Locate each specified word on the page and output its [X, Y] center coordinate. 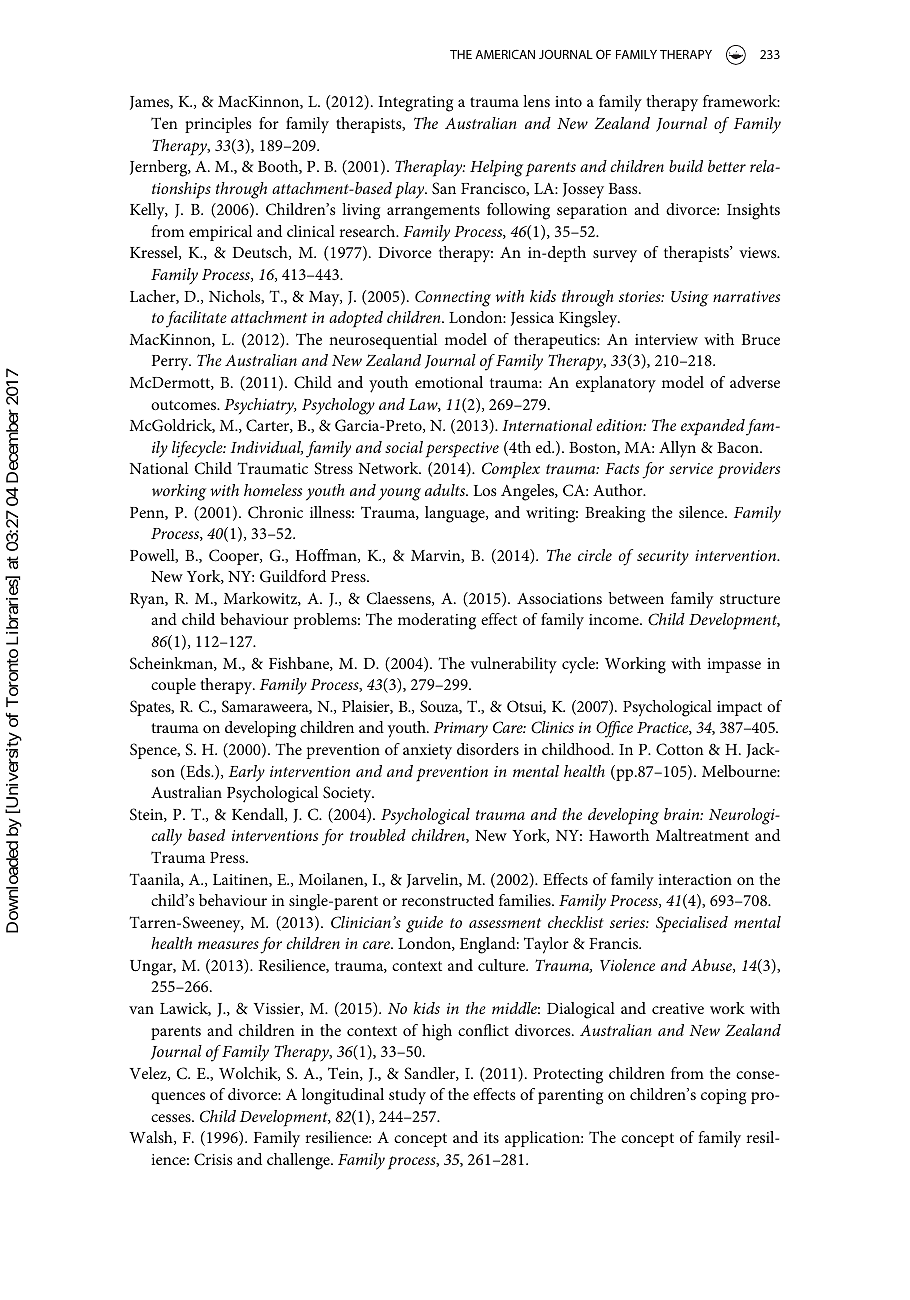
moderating [437, 621]
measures [228, 945]
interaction [695, 879]
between [636, 598]
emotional [449, 382]
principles [218, 125]
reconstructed [448, 900]
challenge [299, 1161]
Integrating [416, 104]
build [686, 166]
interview [666, 339]
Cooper [235, 557]
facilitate [196, 319]
